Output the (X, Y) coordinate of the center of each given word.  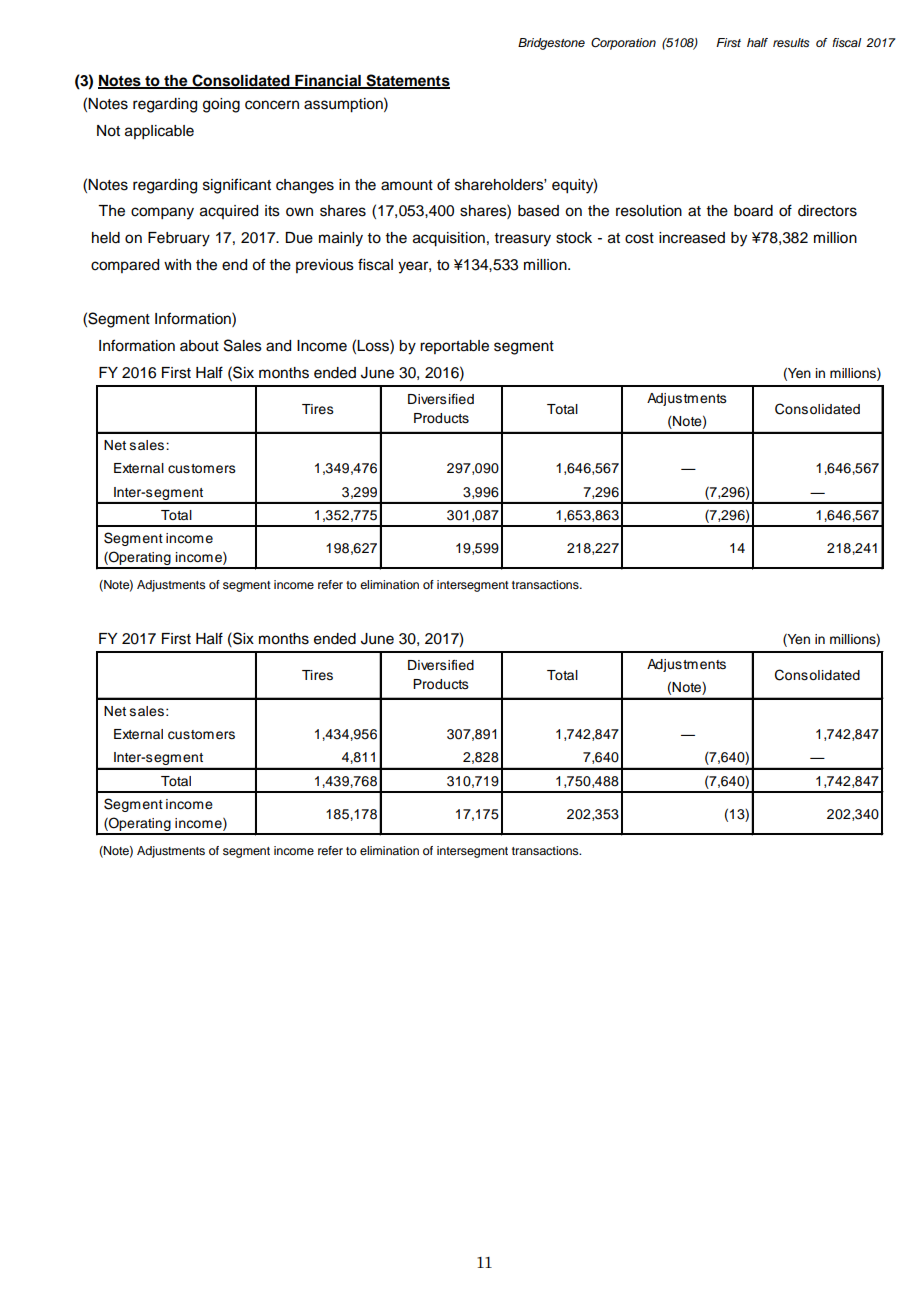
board (753, 211)
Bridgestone (551, 44)
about (199, 346)
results (791, 42)
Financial (328, 81)
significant (237, 186)
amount (407, 185)
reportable (454, 347)
